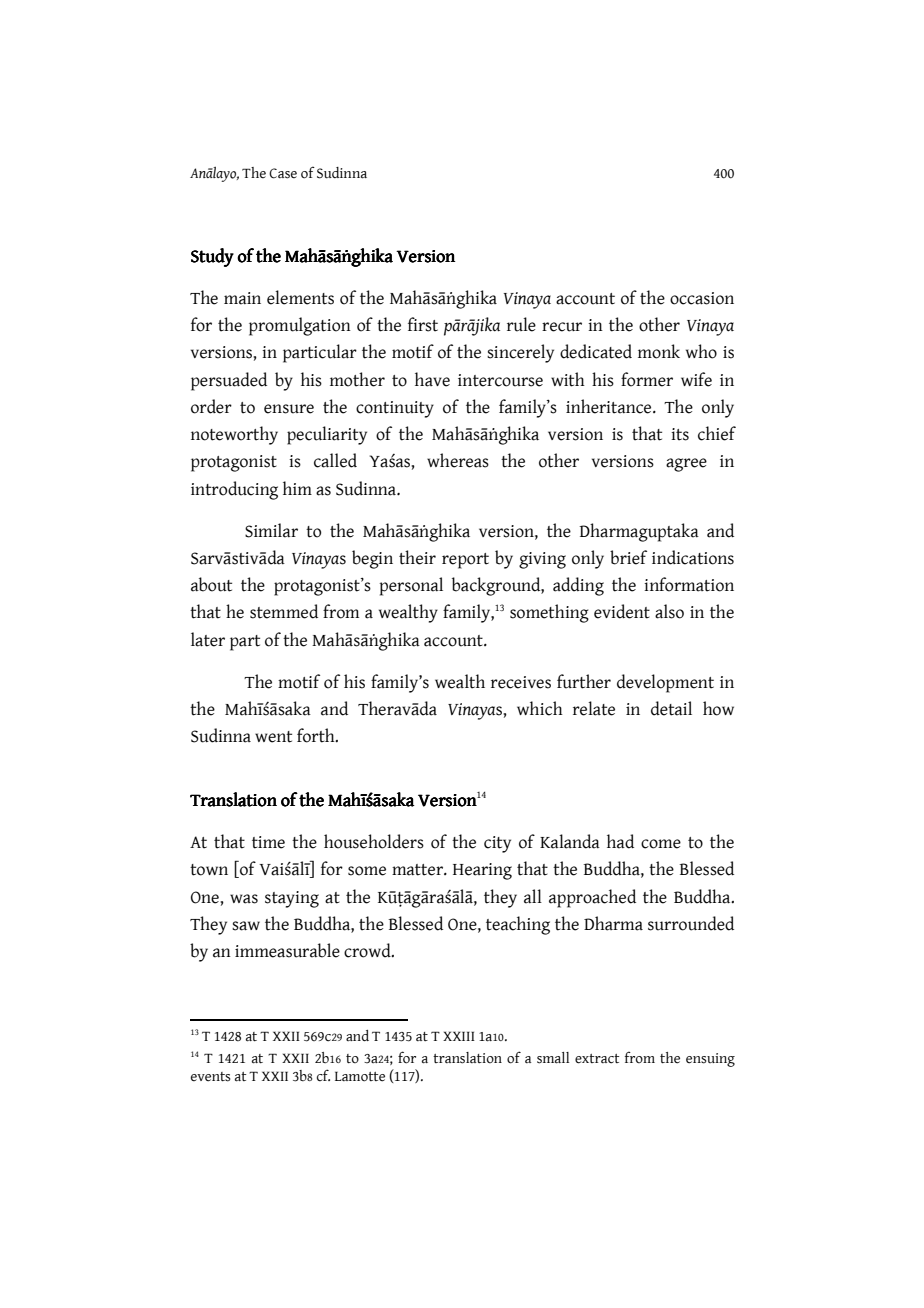  I want to click on come, so click(661, 844).
